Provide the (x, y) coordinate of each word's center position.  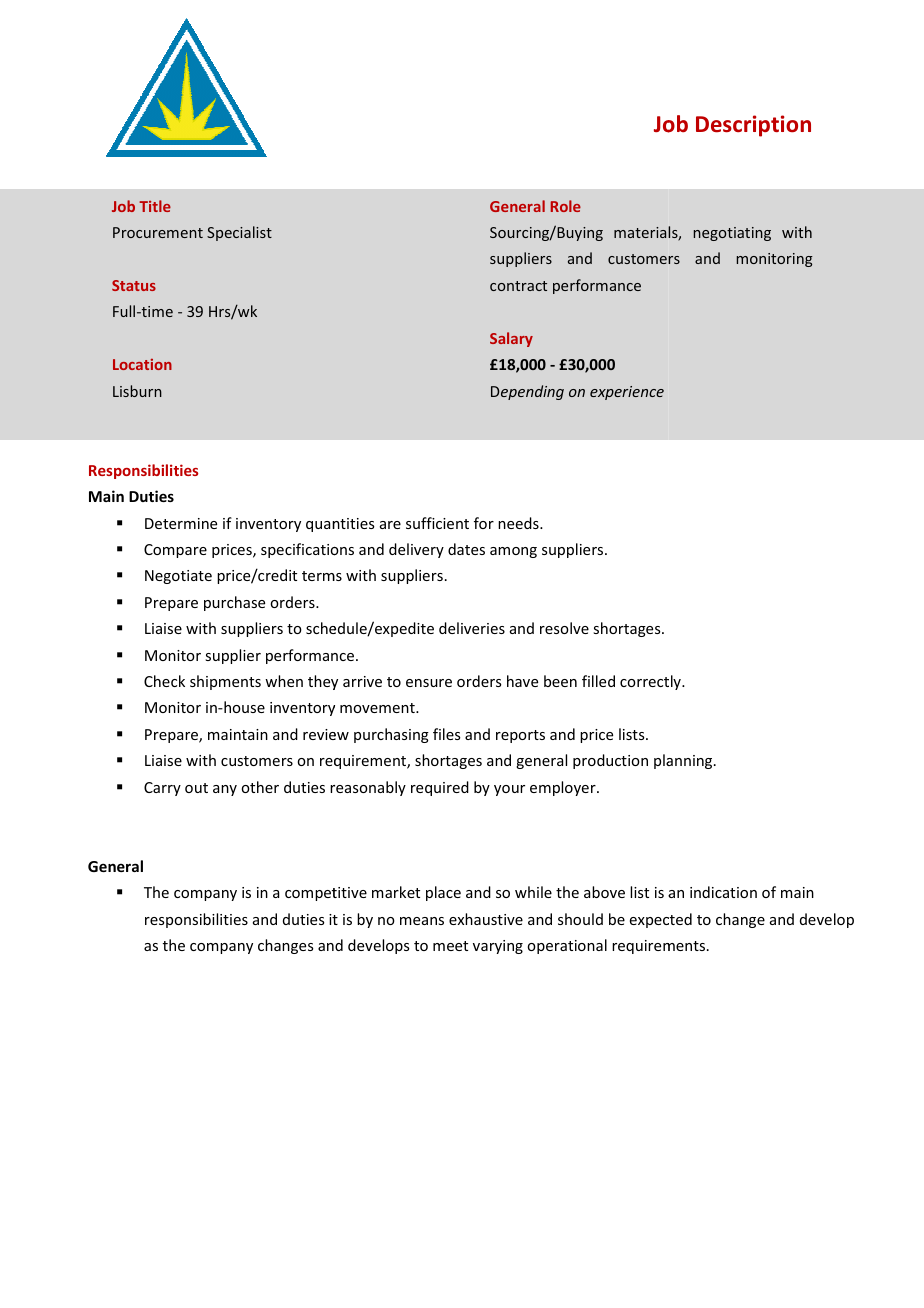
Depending (527, 392)
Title (155, 206)
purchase (234, 603)
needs (519, 523)
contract (518, 286)
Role (566, 206)
